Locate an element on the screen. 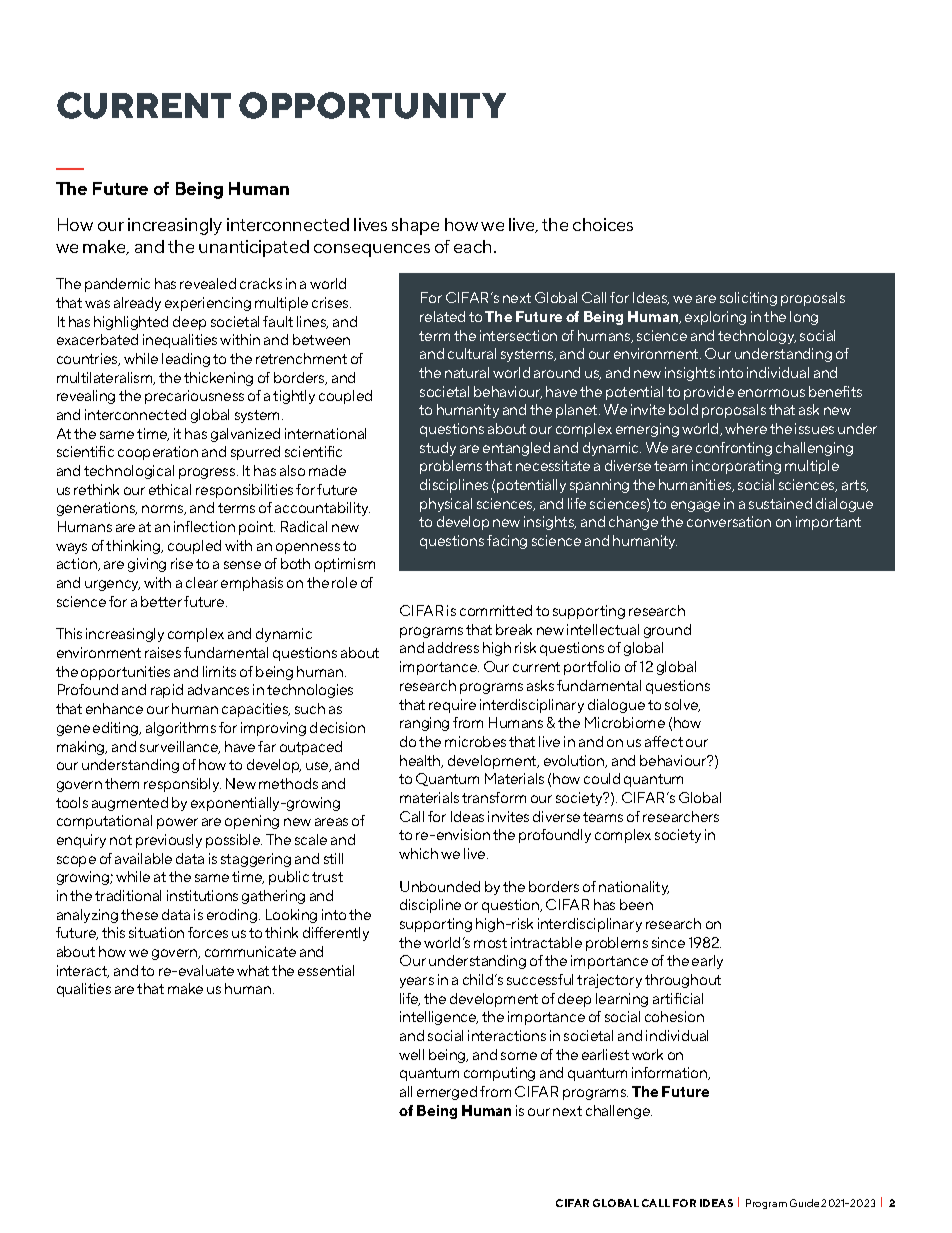 This screenshot has width=952, height=1233. nationality is located at coordinates (634, 888).
